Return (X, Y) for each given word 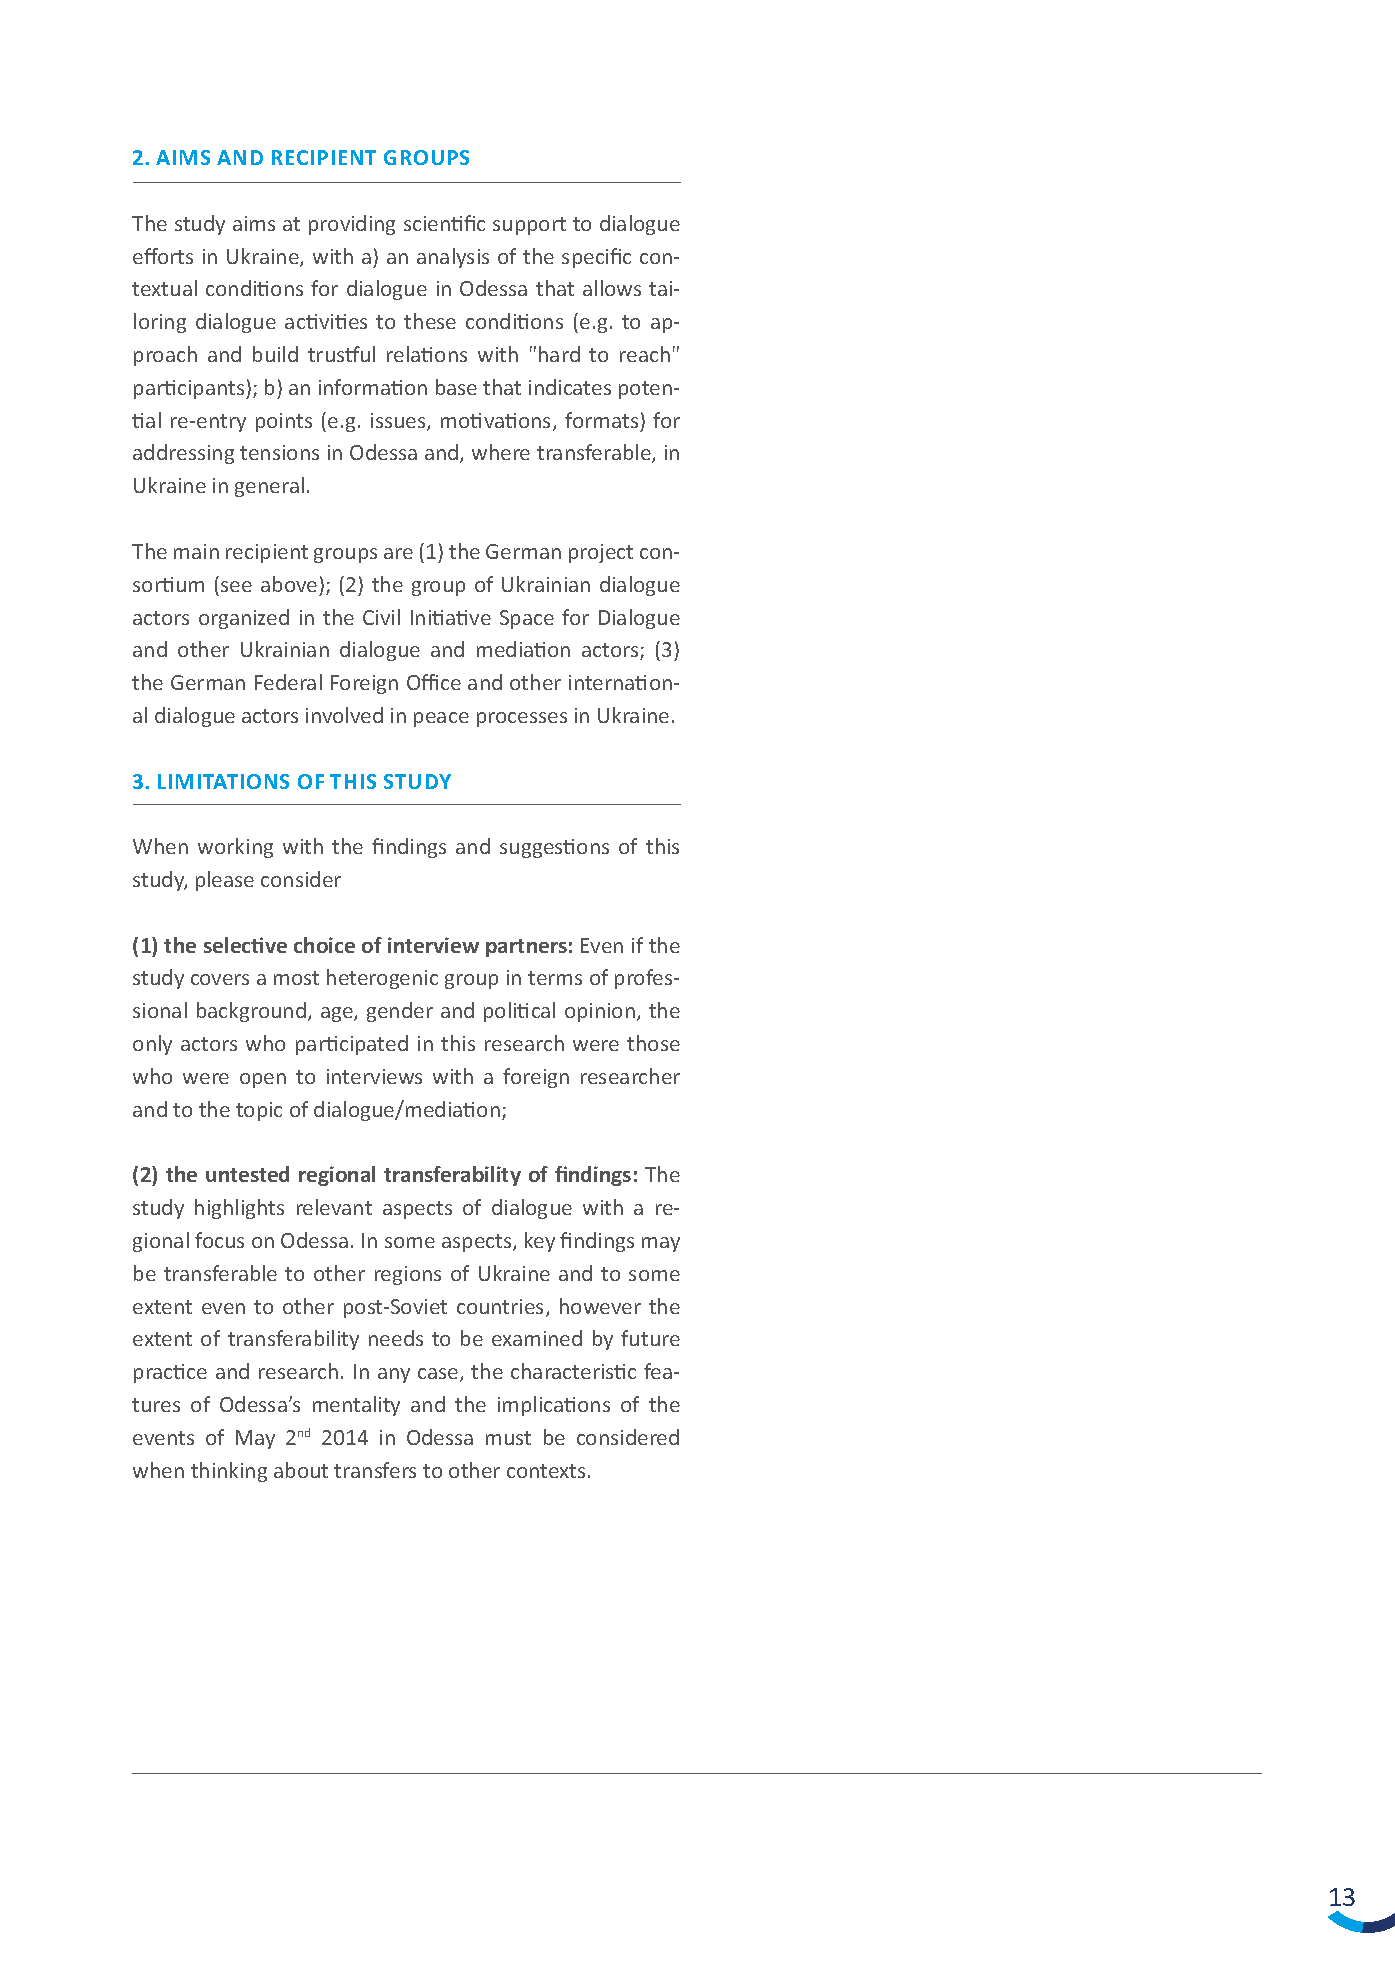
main (196, 551)
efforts (163, 256)
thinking (229, 1472)
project (601, 553)
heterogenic (382, 979)
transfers (375, 1470)
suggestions (554, 848)
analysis (453, 258)
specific (596, 258)
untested (247, 1174)
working (235, 848)
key (540, 1242)
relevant (334, 1207)
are (398, 553)
